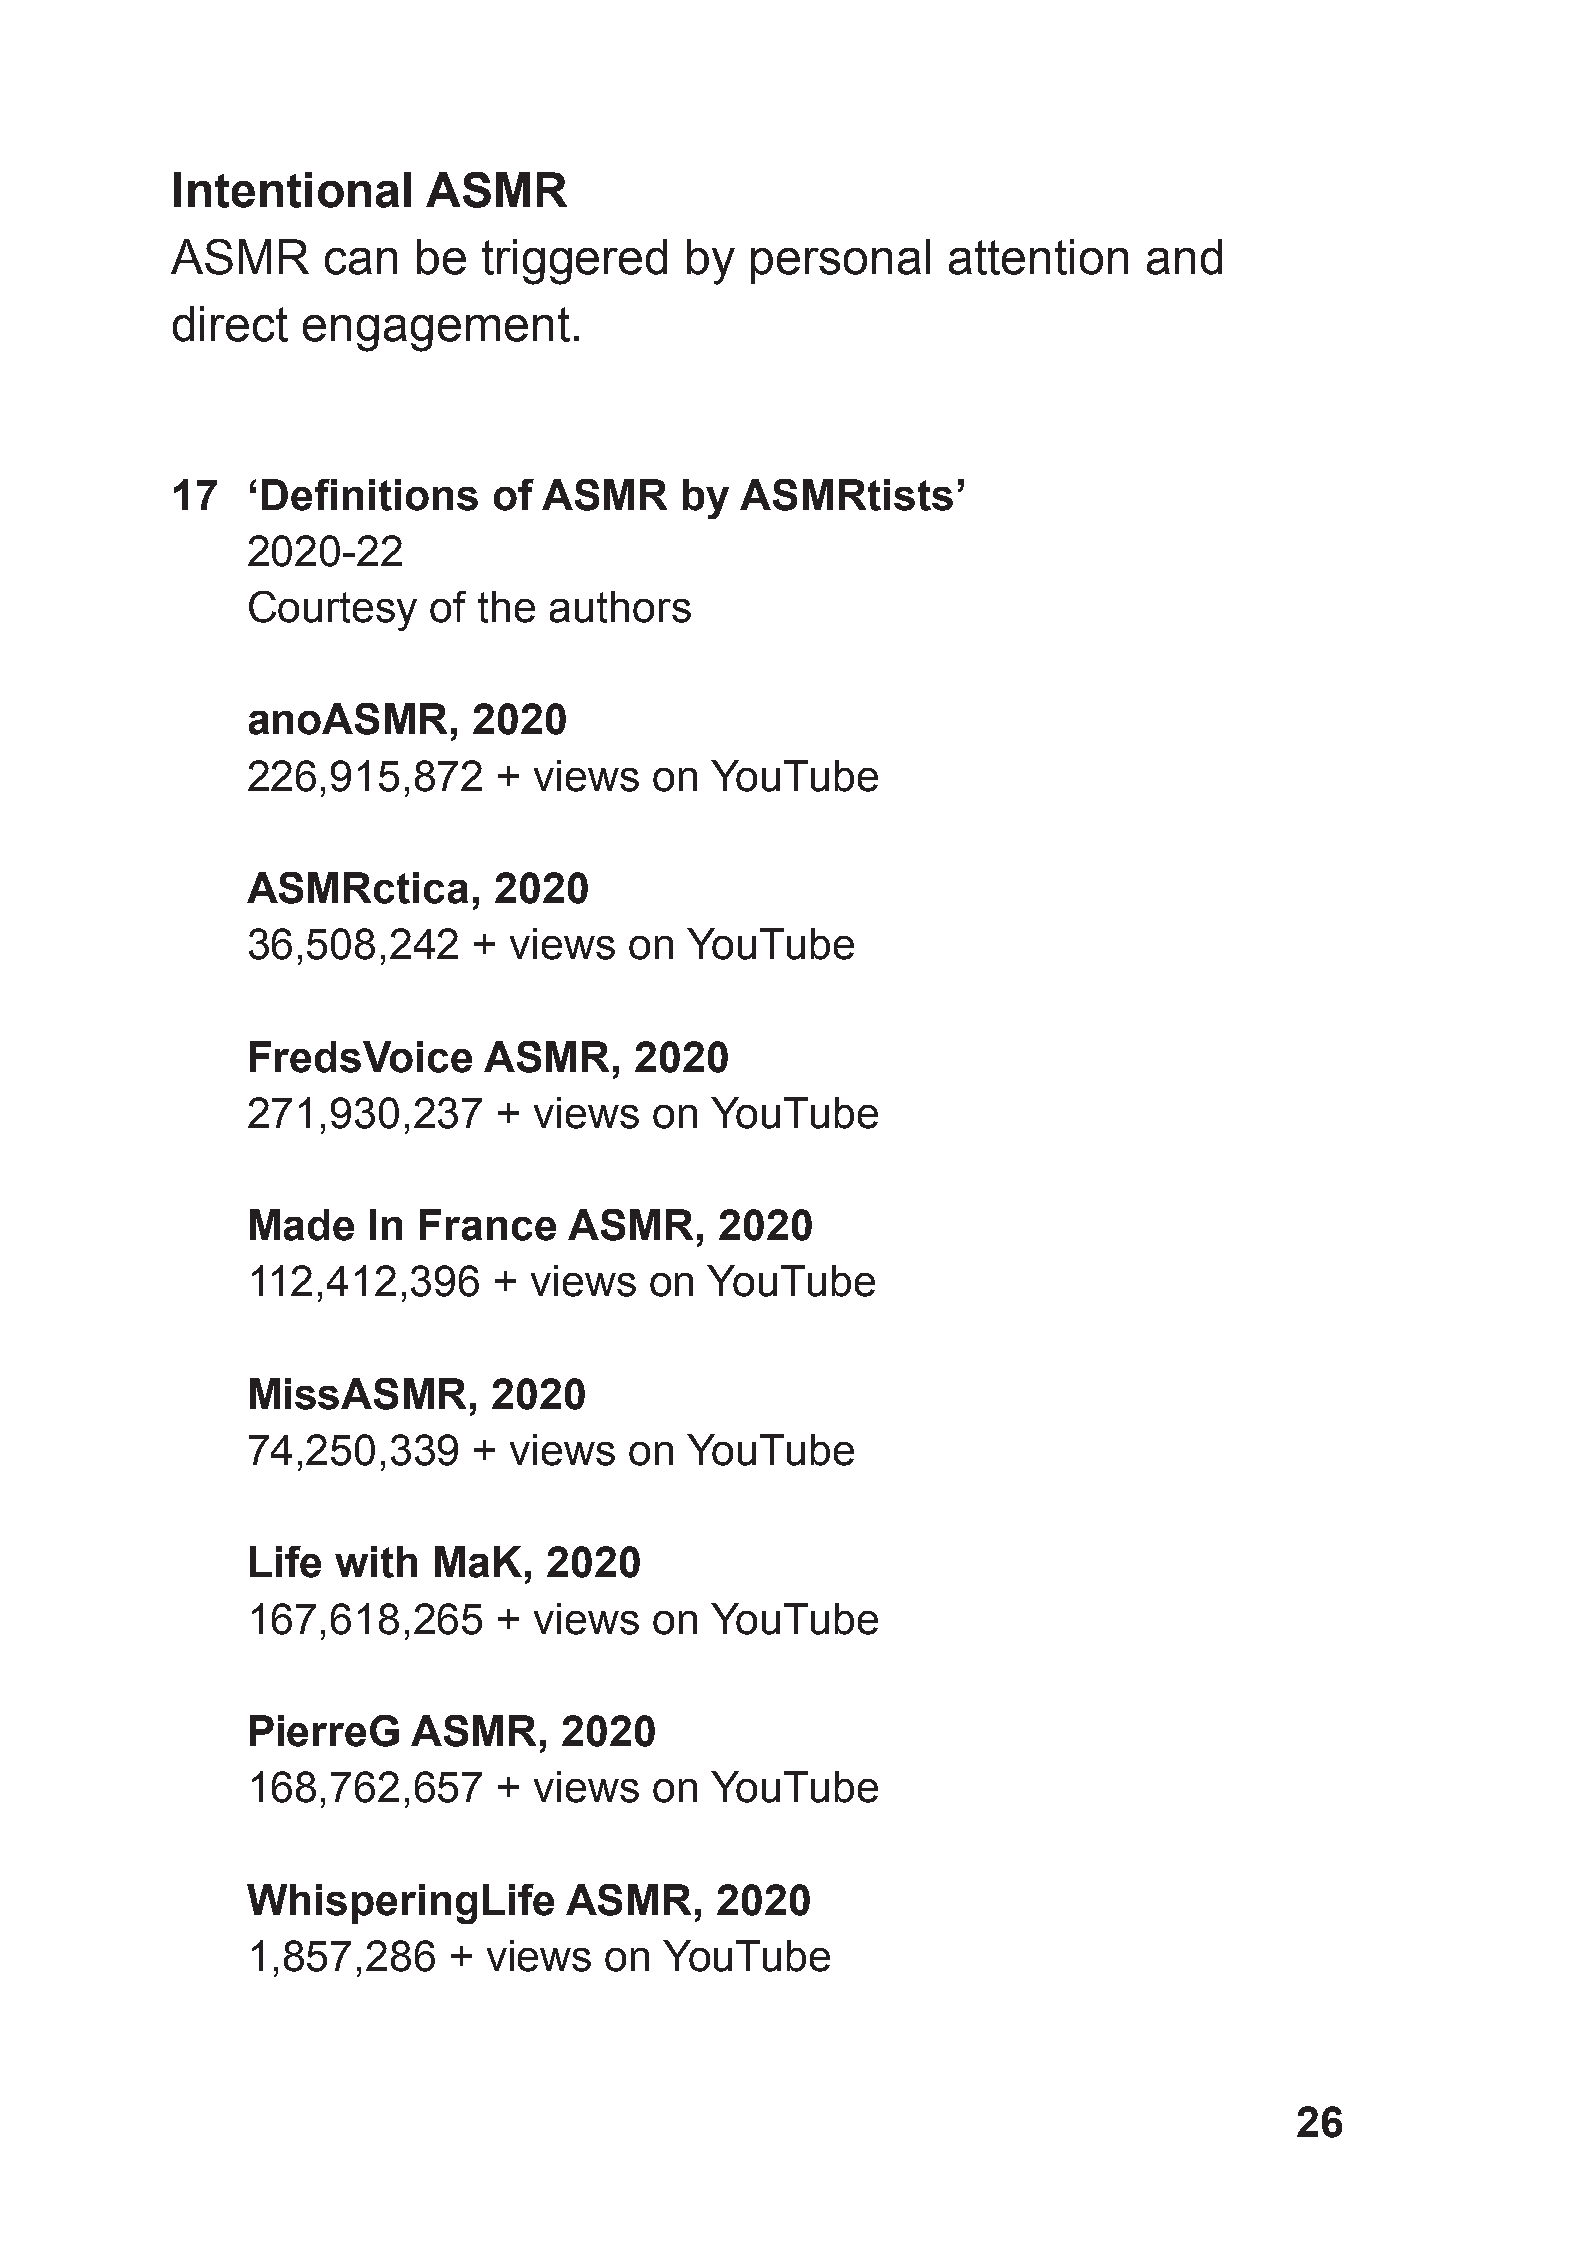 This screenshot has height=2253, width=1593. I want to click on personal, so click(840, 261).
